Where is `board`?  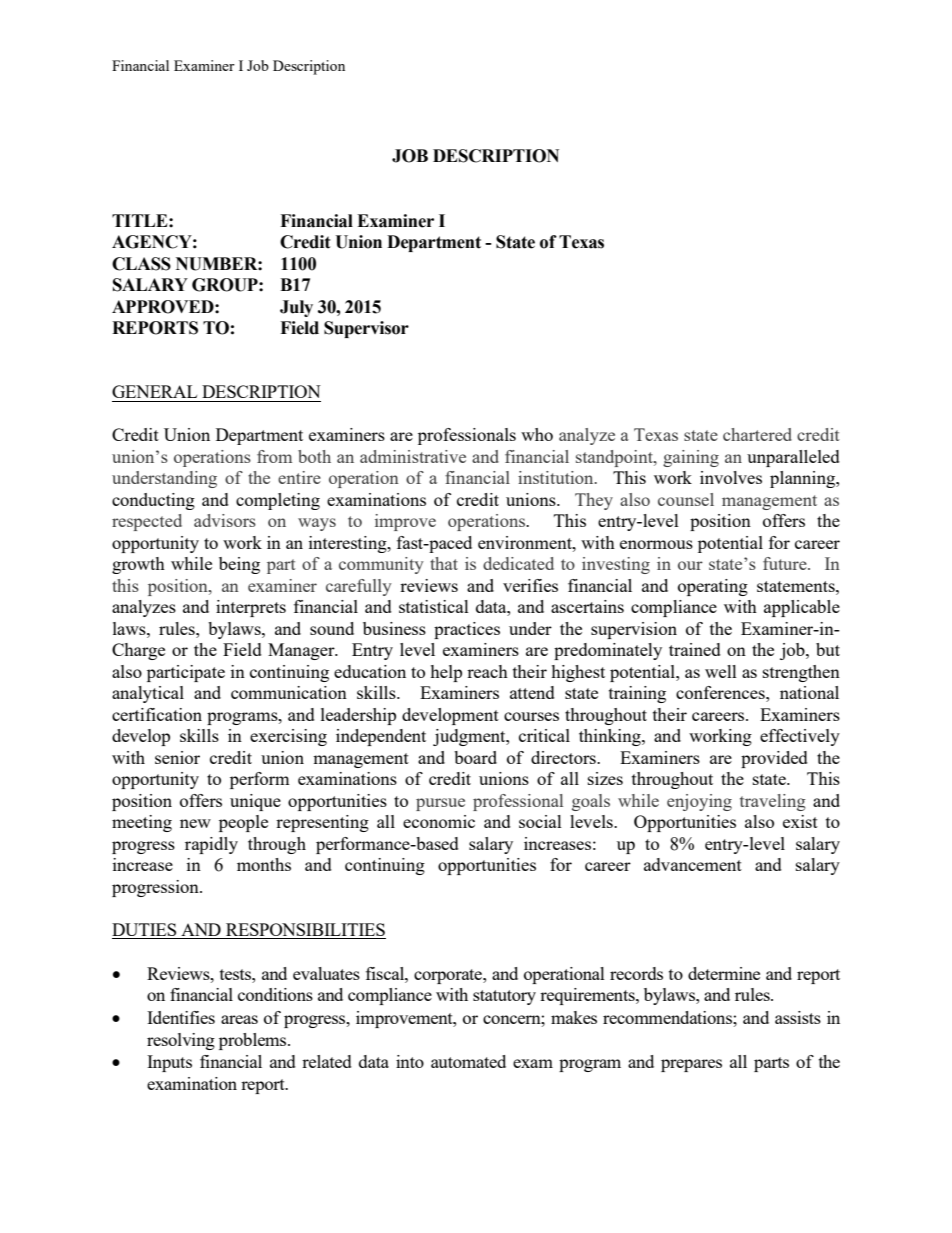
board is located at coordinates (475, 757).
